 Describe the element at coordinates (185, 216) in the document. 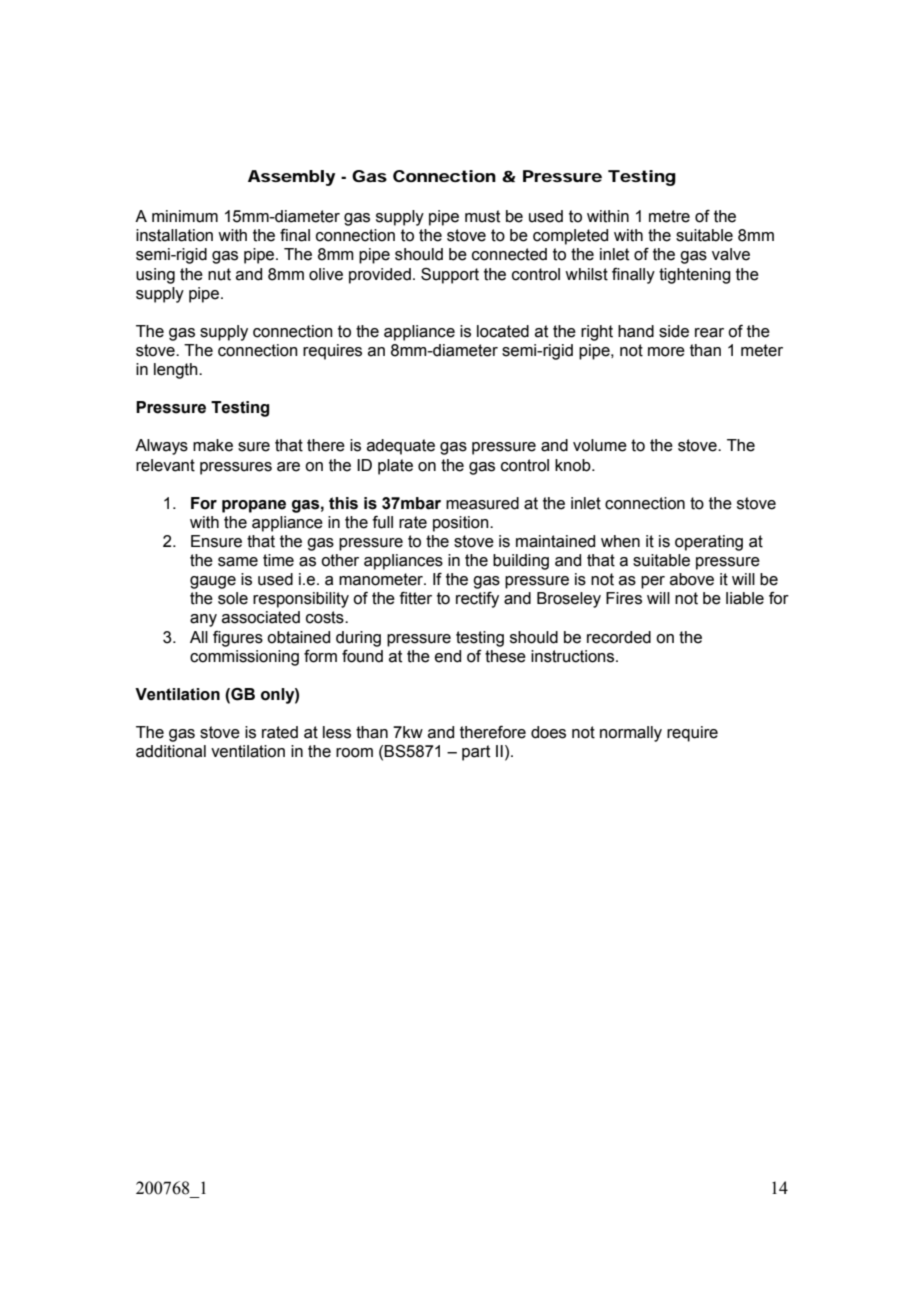

I see `minimum` at that location.
